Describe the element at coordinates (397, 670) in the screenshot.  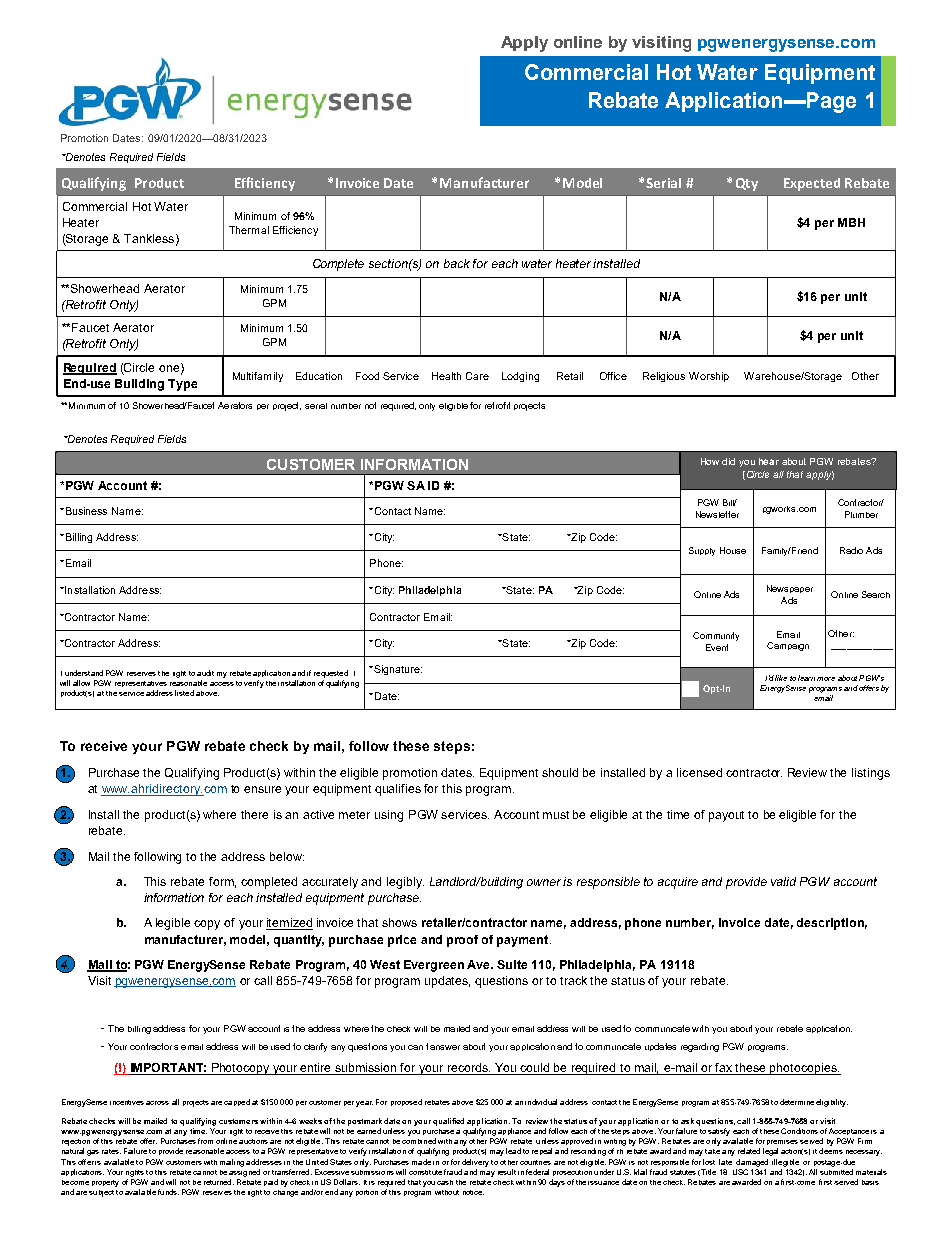
I see `Signature` at that location.
